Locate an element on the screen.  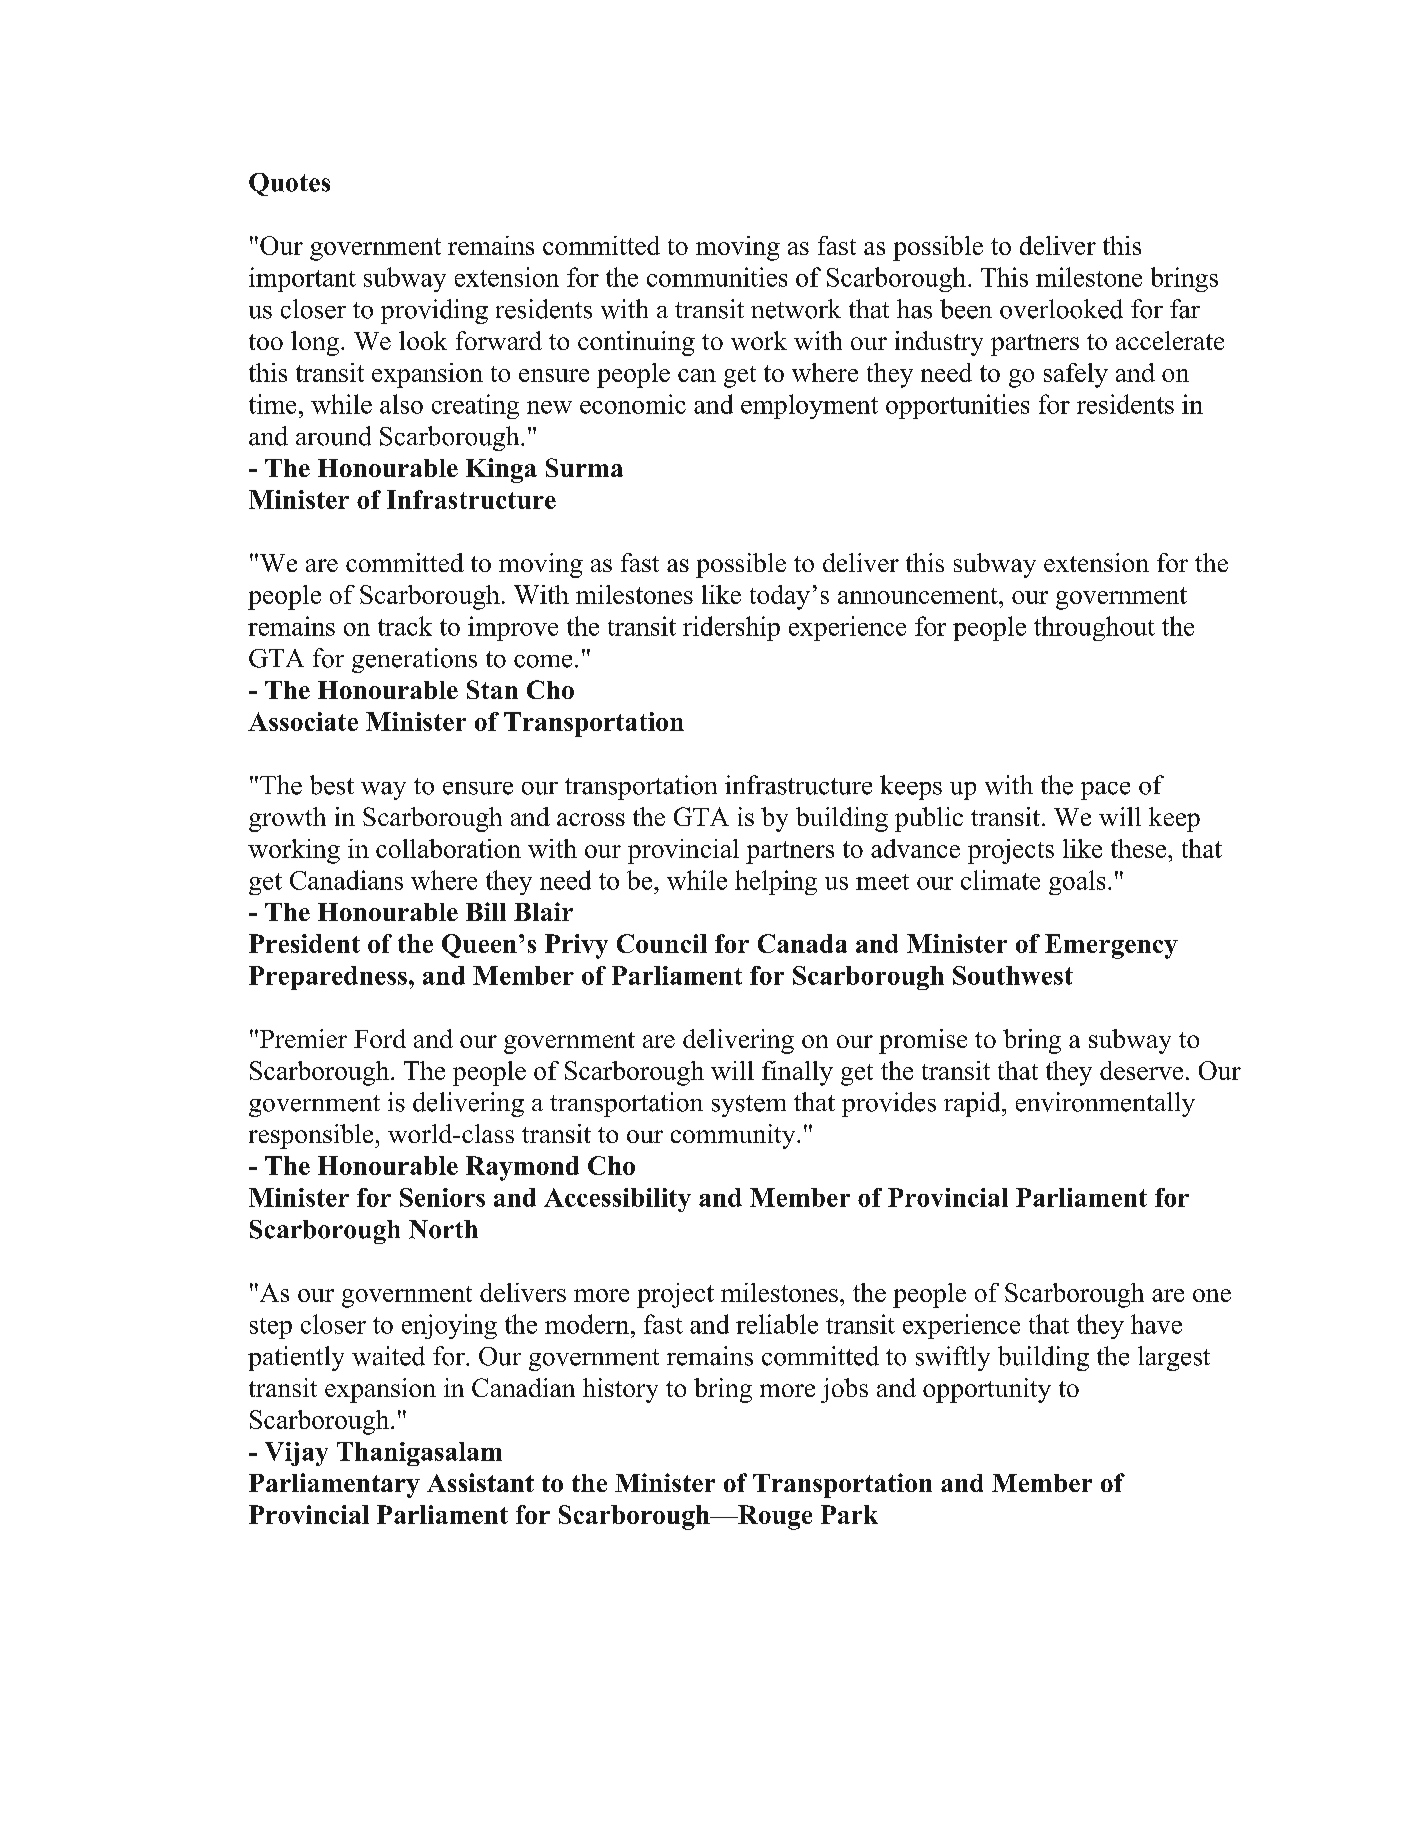
ridership is located at coordinates (731, 628).
